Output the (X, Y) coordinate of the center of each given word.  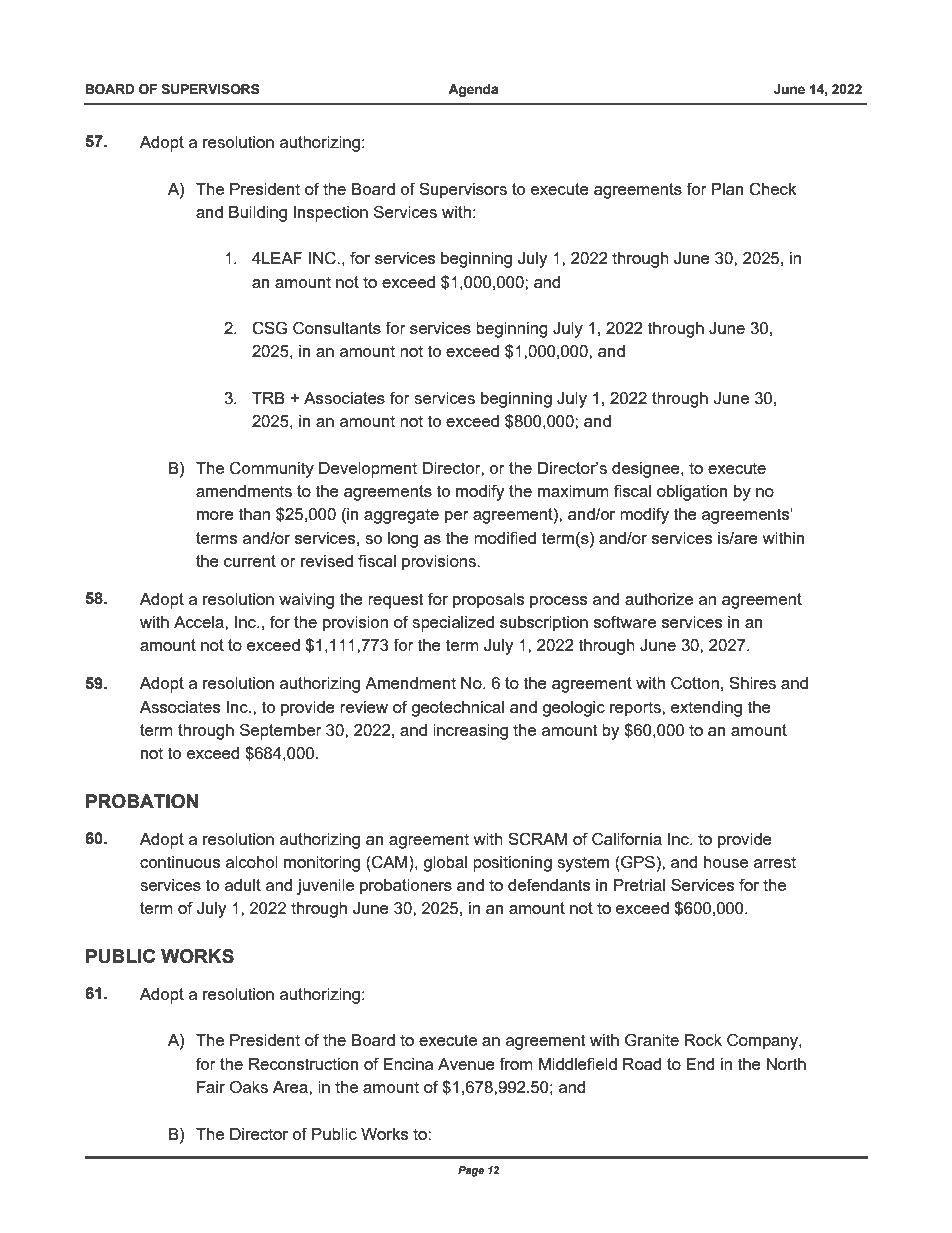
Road (642, 1064)
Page (471, 1171)
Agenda (473, 90)
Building (258, 214)
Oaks (249, 1087)
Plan (728, 189)
